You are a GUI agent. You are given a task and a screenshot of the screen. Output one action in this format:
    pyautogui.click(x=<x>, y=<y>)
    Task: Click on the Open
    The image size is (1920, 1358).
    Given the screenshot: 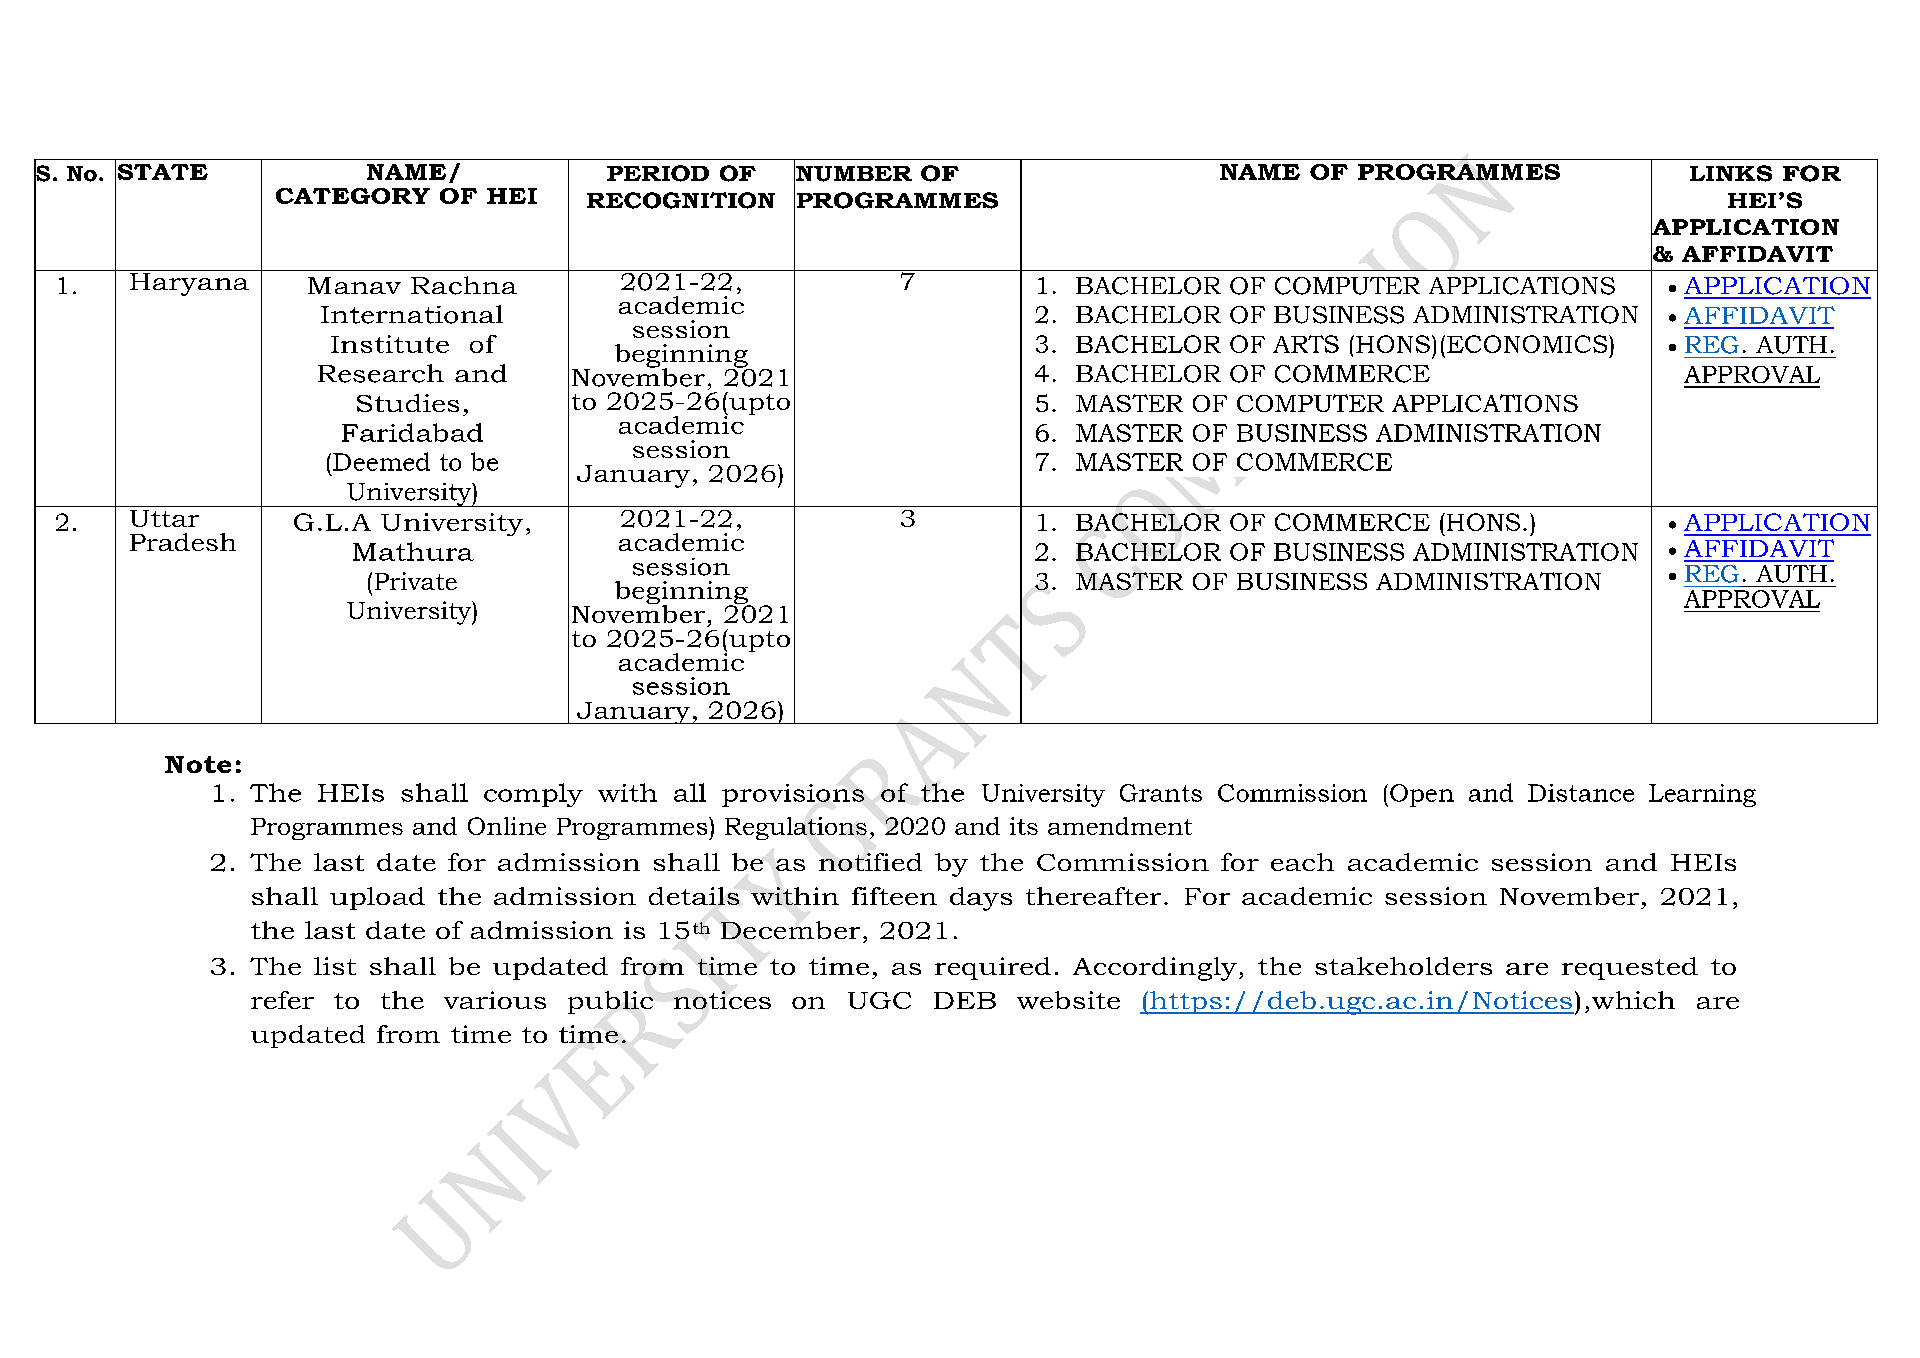 What is the action you would take?
    pyautogui.click(x=1422, y=795)
